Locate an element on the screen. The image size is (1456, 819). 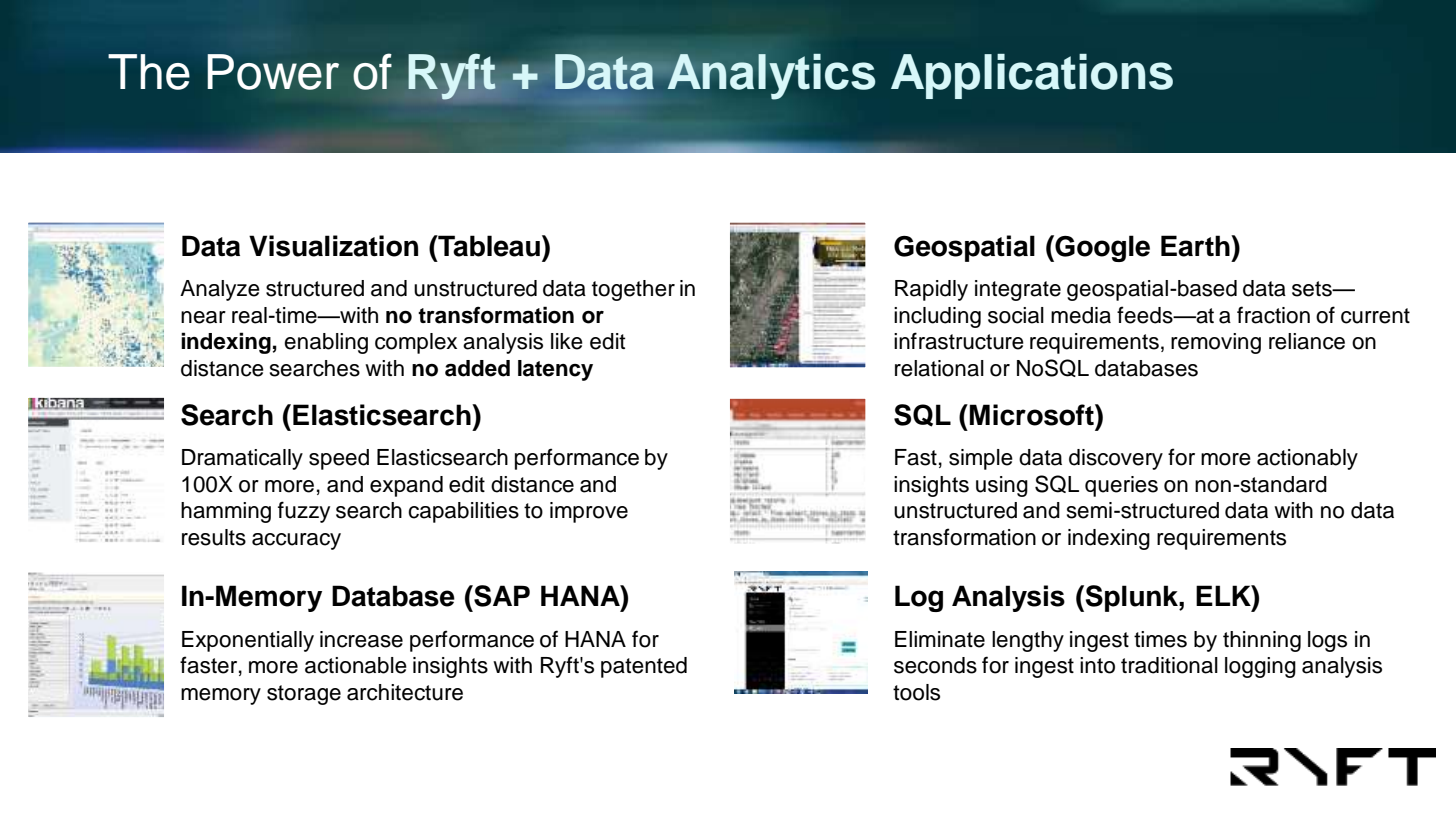
actionable is located at coordinates (356, 665).
